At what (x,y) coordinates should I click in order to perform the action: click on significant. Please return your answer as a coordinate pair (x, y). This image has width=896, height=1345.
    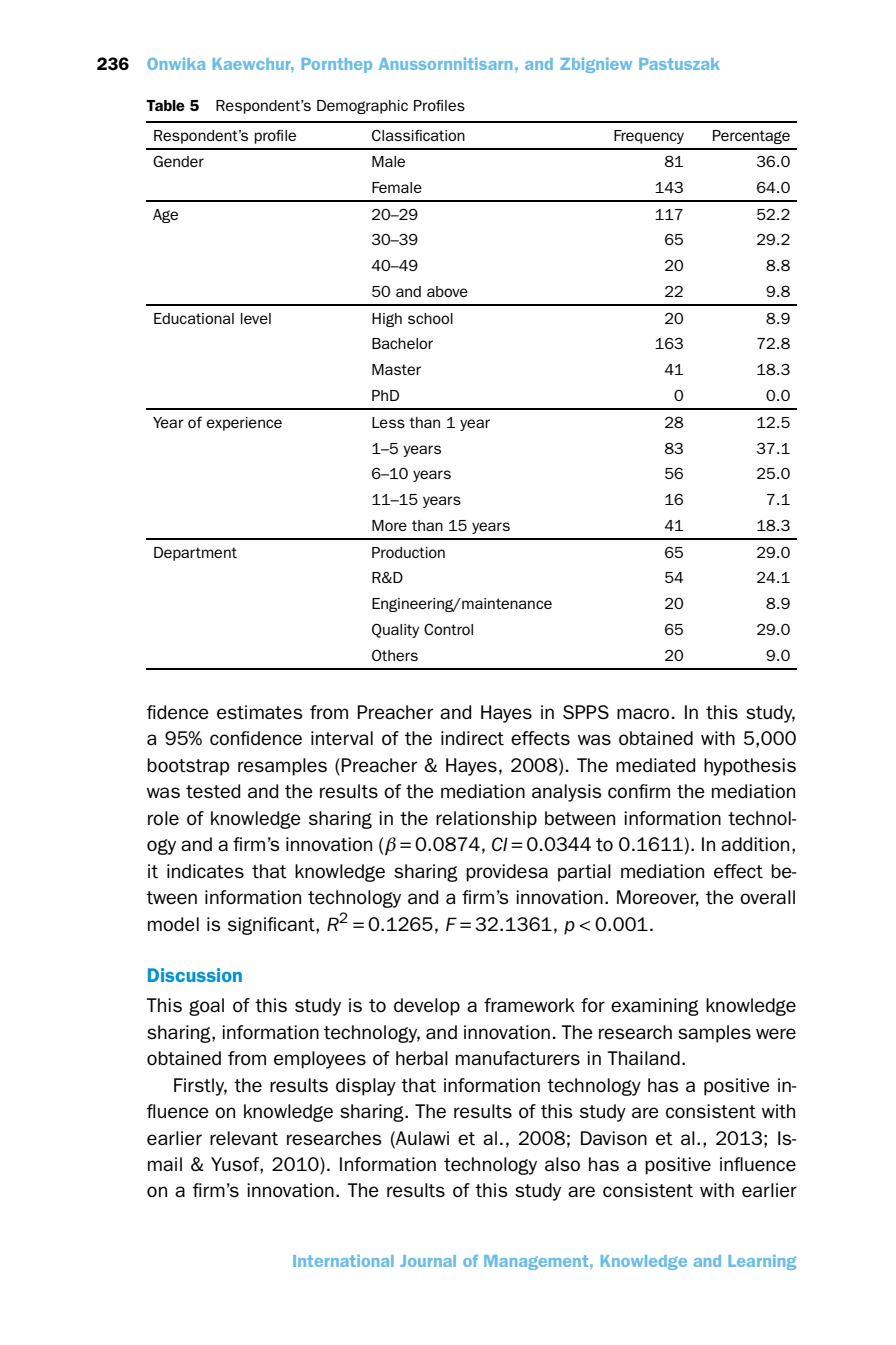
    Looking at the image, I should click on (272, 926).
